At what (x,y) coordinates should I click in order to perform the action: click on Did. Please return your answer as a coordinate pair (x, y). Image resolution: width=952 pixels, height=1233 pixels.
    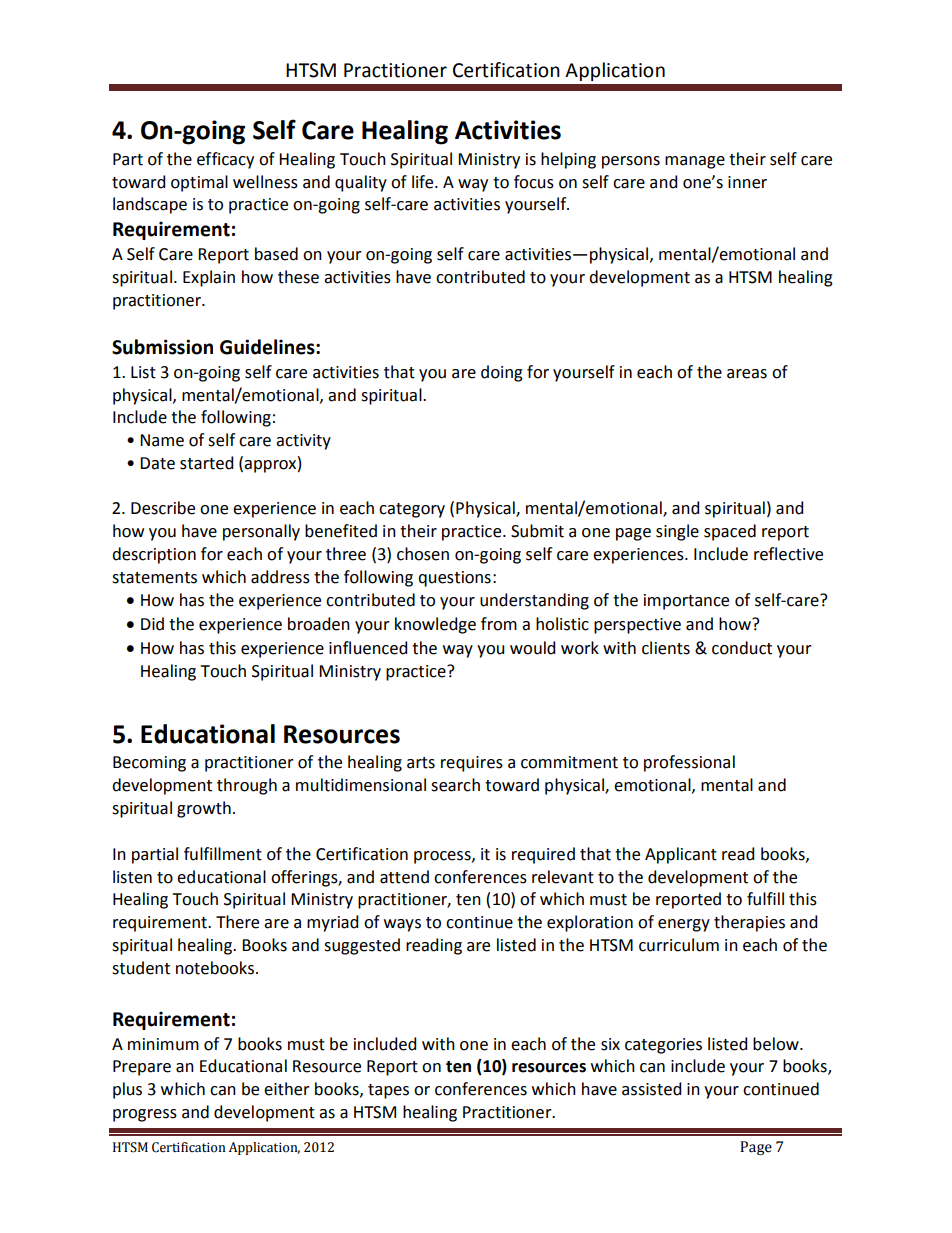
    Looking at the image, I should click on (152, 624).
